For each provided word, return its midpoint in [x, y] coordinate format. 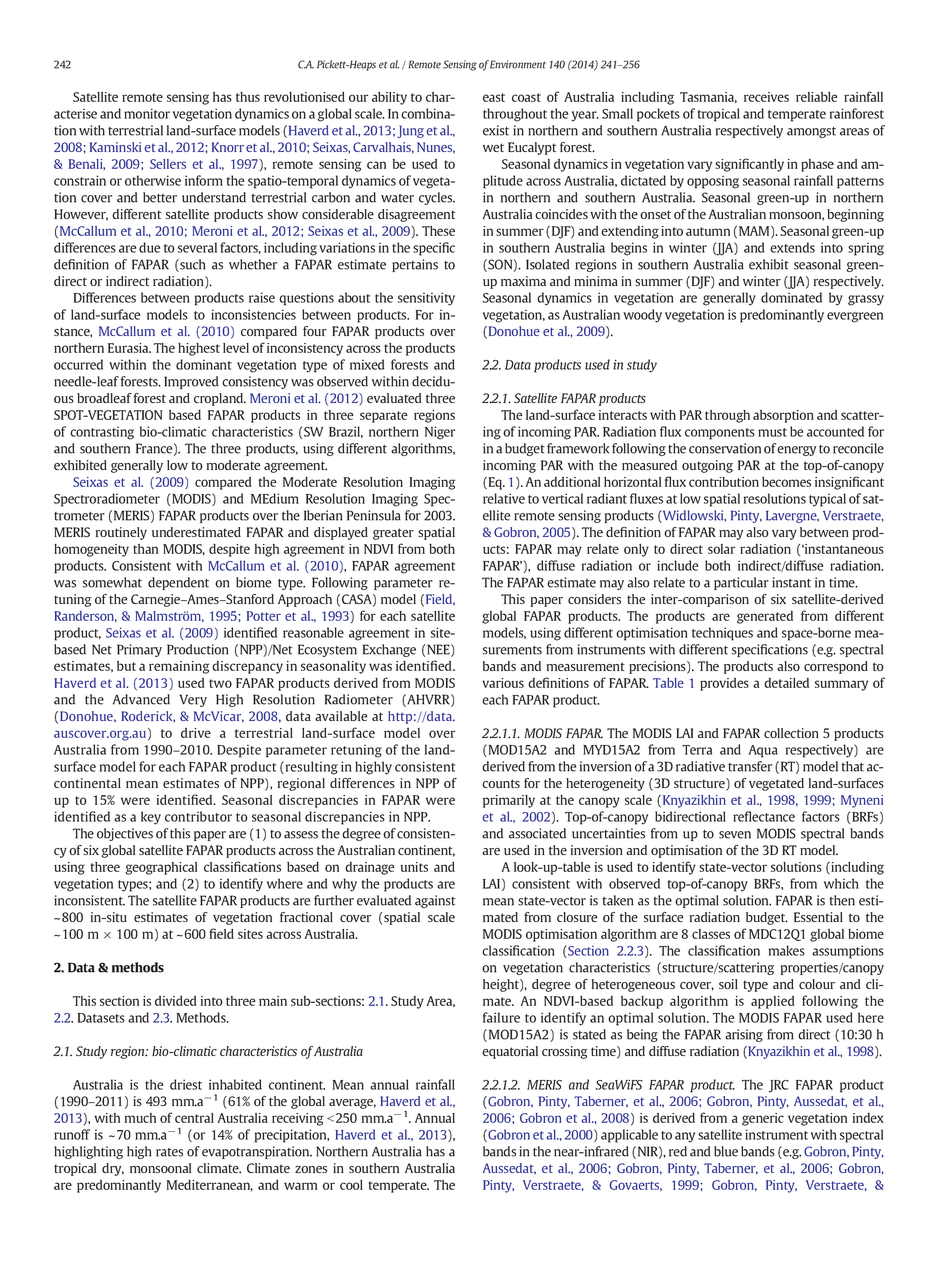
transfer [750, 766]
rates [169, 1152]
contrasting [102, 433]
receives [766, 97]
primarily [509, 801]
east [494, 97]
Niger [440, 433]
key [151, 818]
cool [351, 1185]
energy [796, 451]
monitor [147, 113]
